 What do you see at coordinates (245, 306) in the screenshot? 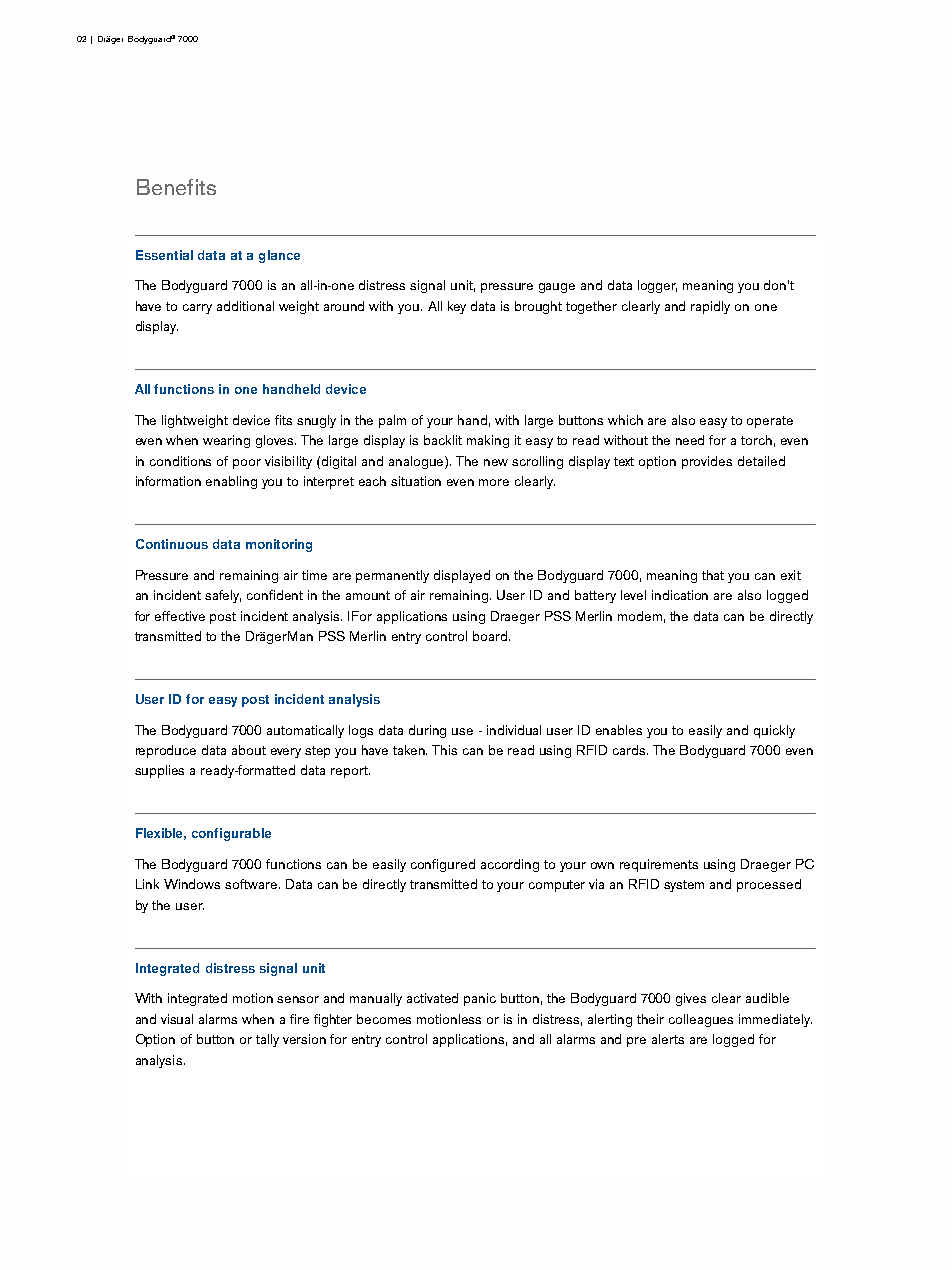
I see `additional` at bounding box center [245, 306].
